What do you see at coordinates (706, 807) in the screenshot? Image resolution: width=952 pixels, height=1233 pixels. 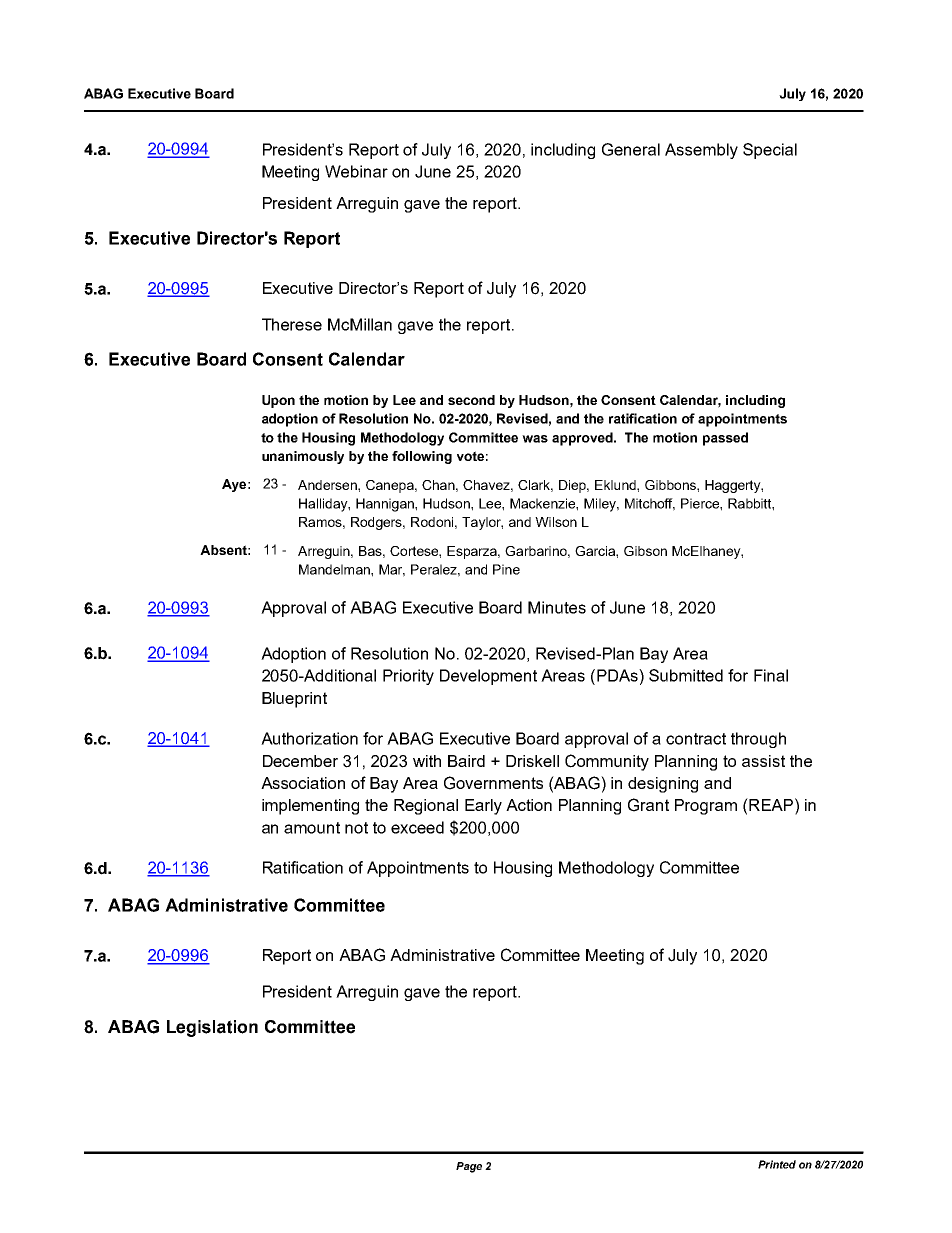 I see `Program` at bounding box center [706, 807].
